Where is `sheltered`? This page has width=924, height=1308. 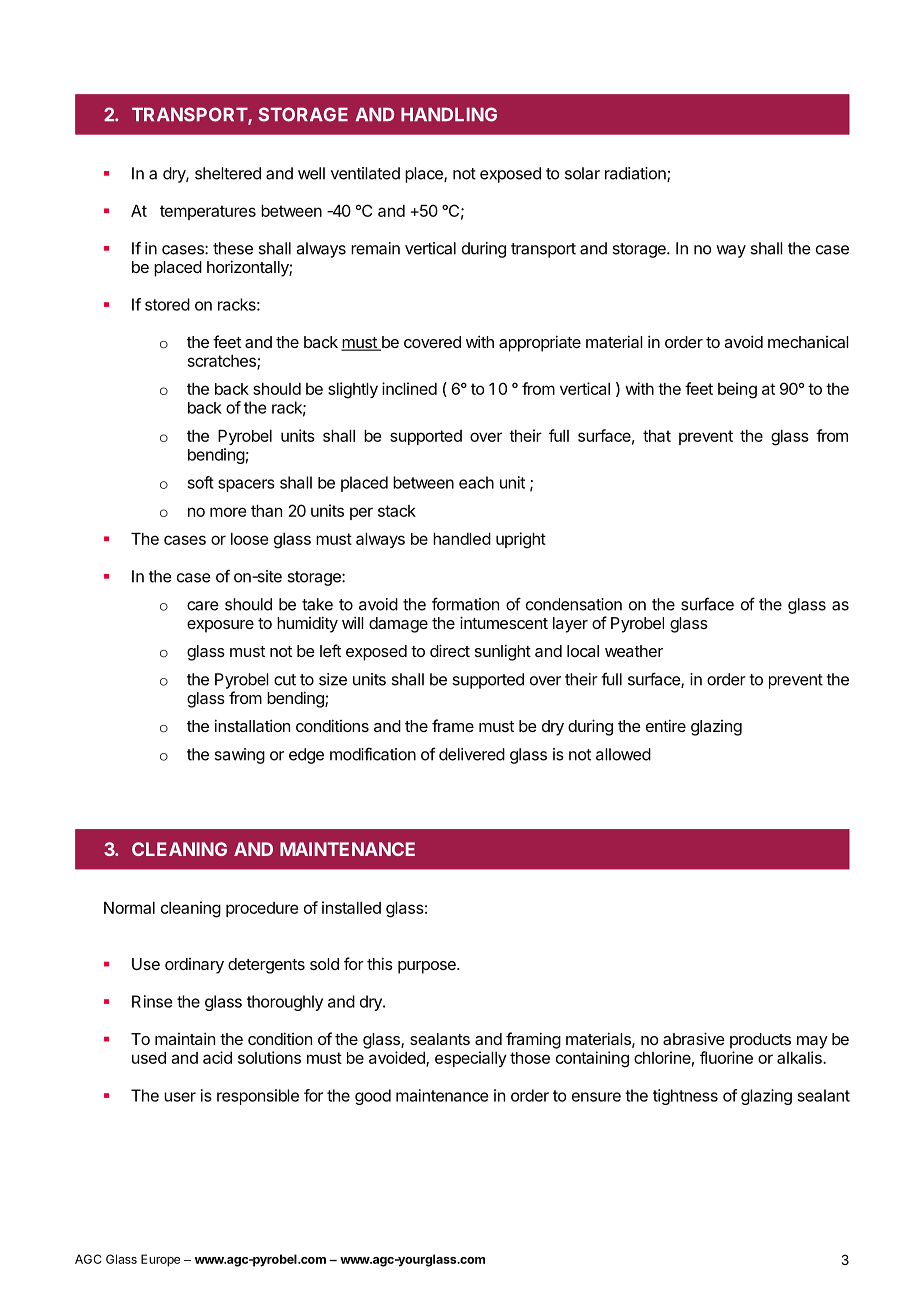 sheltered is located at coordinates (228, 173).
